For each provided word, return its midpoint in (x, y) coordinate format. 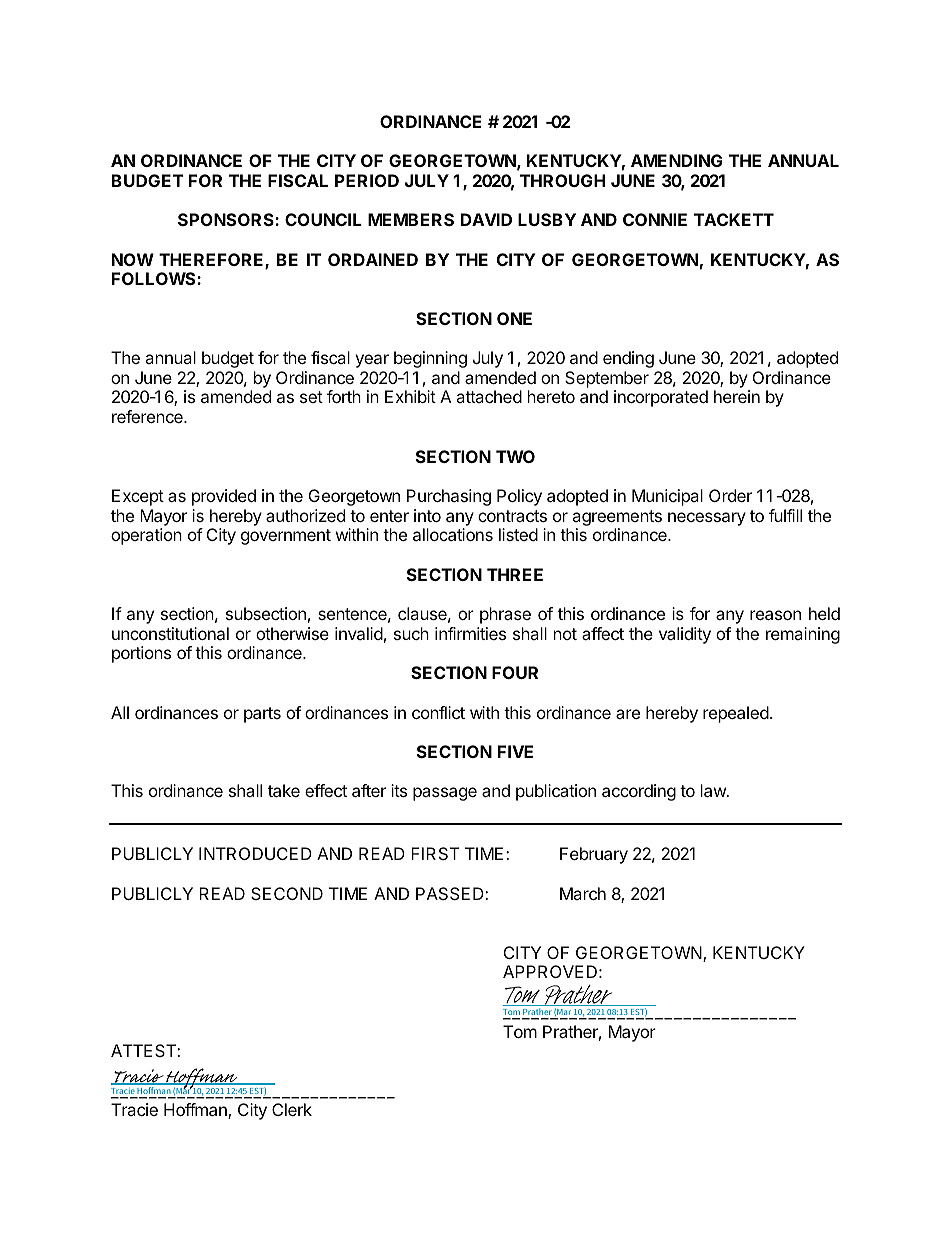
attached (489, 396)
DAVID (486, 219)
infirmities (470, 633)
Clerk (292, 1109)
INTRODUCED (255, 853)
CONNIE (655, 219)
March (583, 893)
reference (148, 416)
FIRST (435, 853)
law (714, 790)
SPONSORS (227, 219)
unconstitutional (170, 633)
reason (775, 615)
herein (737, 396)
